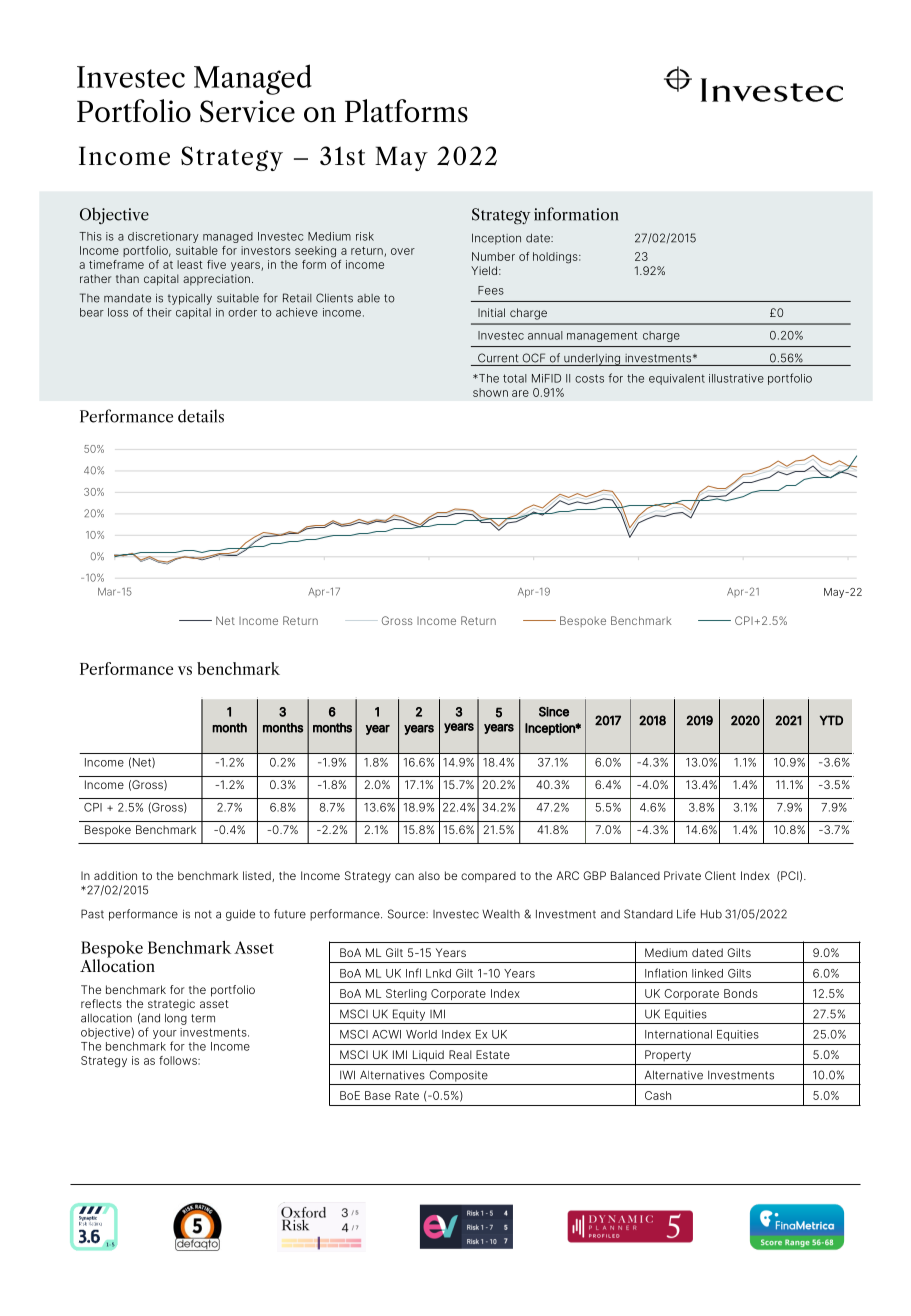  Describe the element at coordinates (247, 111) in the screenshot. I see `Service` at that location.
